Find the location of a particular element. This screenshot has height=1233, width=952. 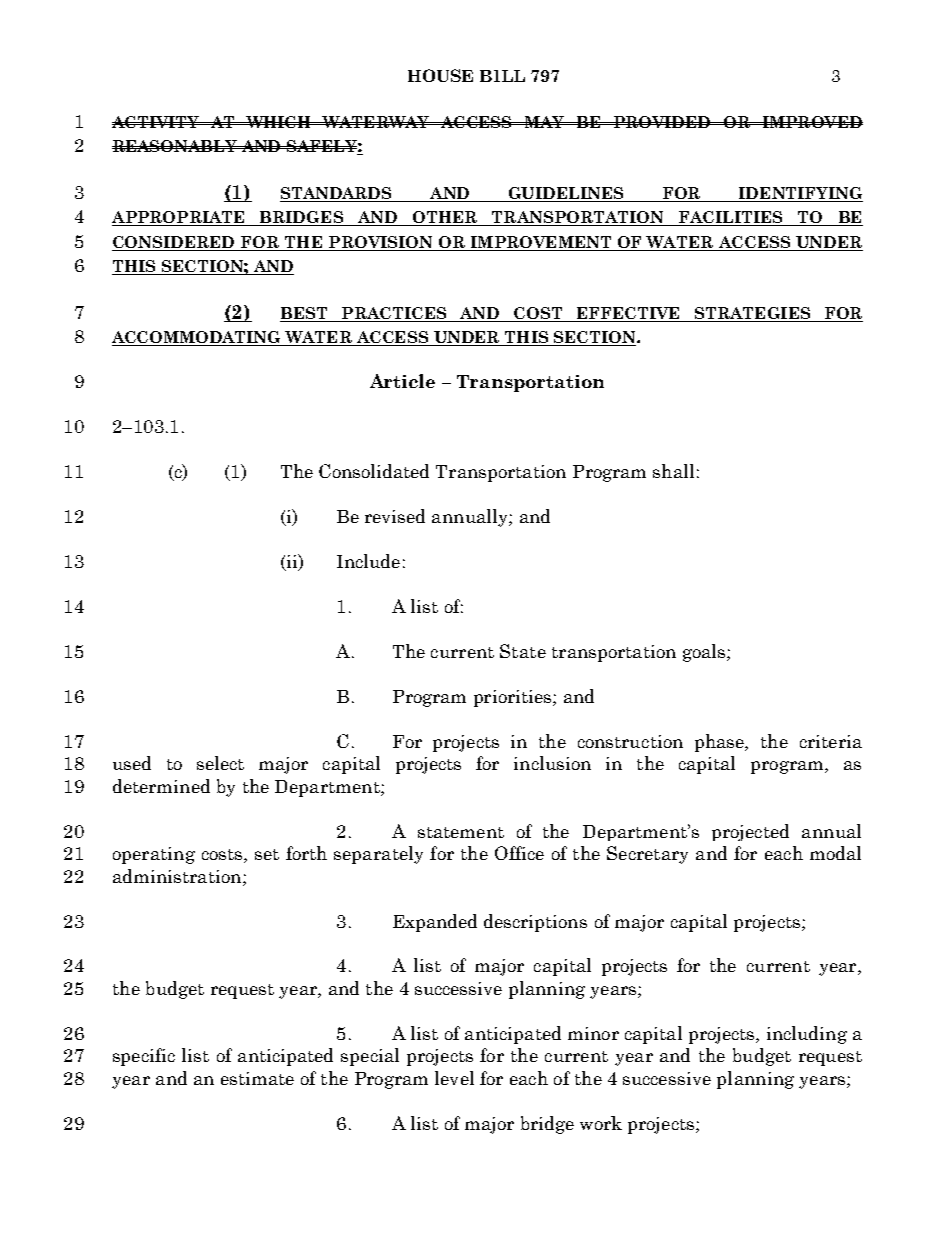

Consolidated is located at coordinates (374, 471).
